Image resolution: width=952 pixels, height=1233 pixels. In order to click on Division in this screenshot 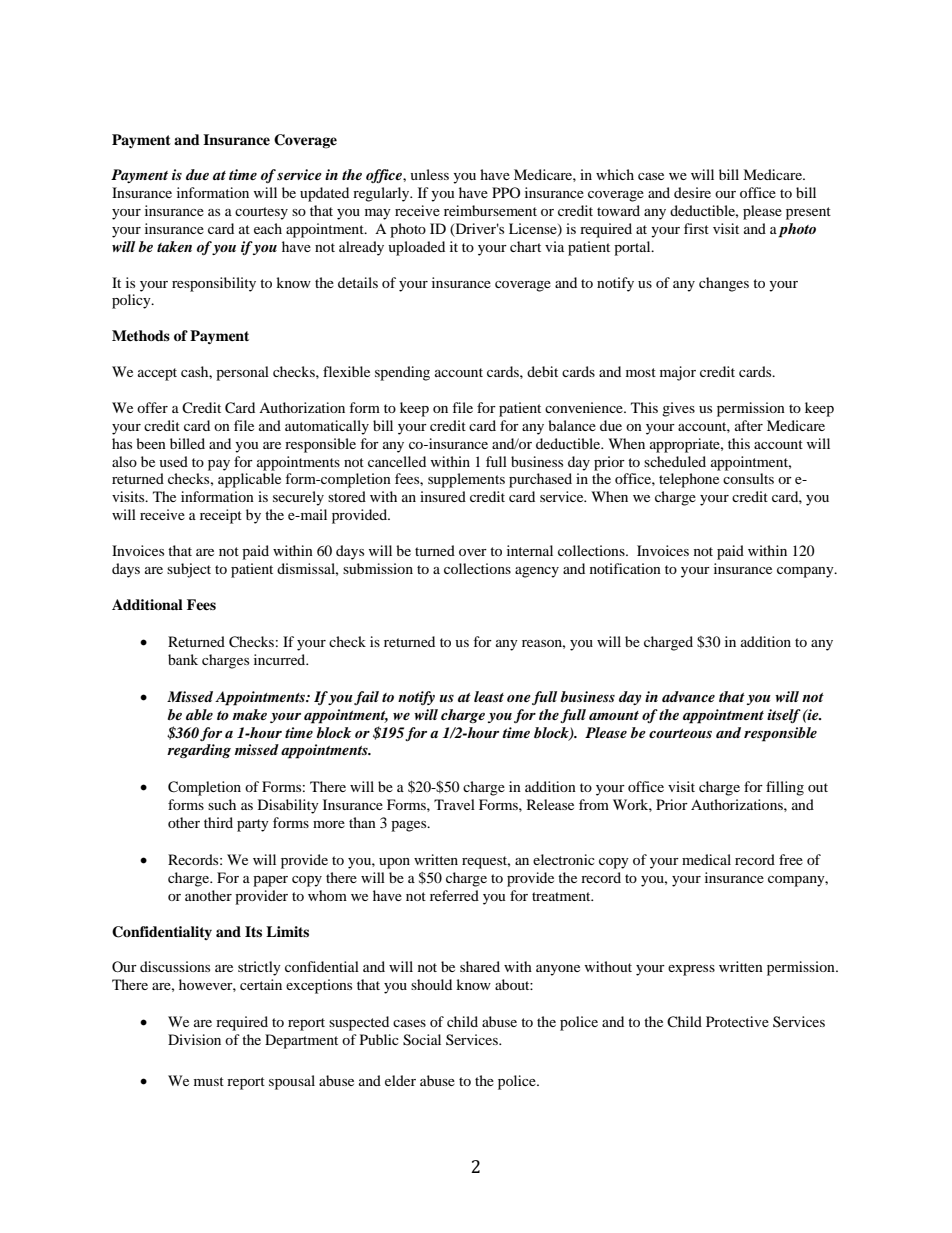, I will do `click(194, 1039)`.
